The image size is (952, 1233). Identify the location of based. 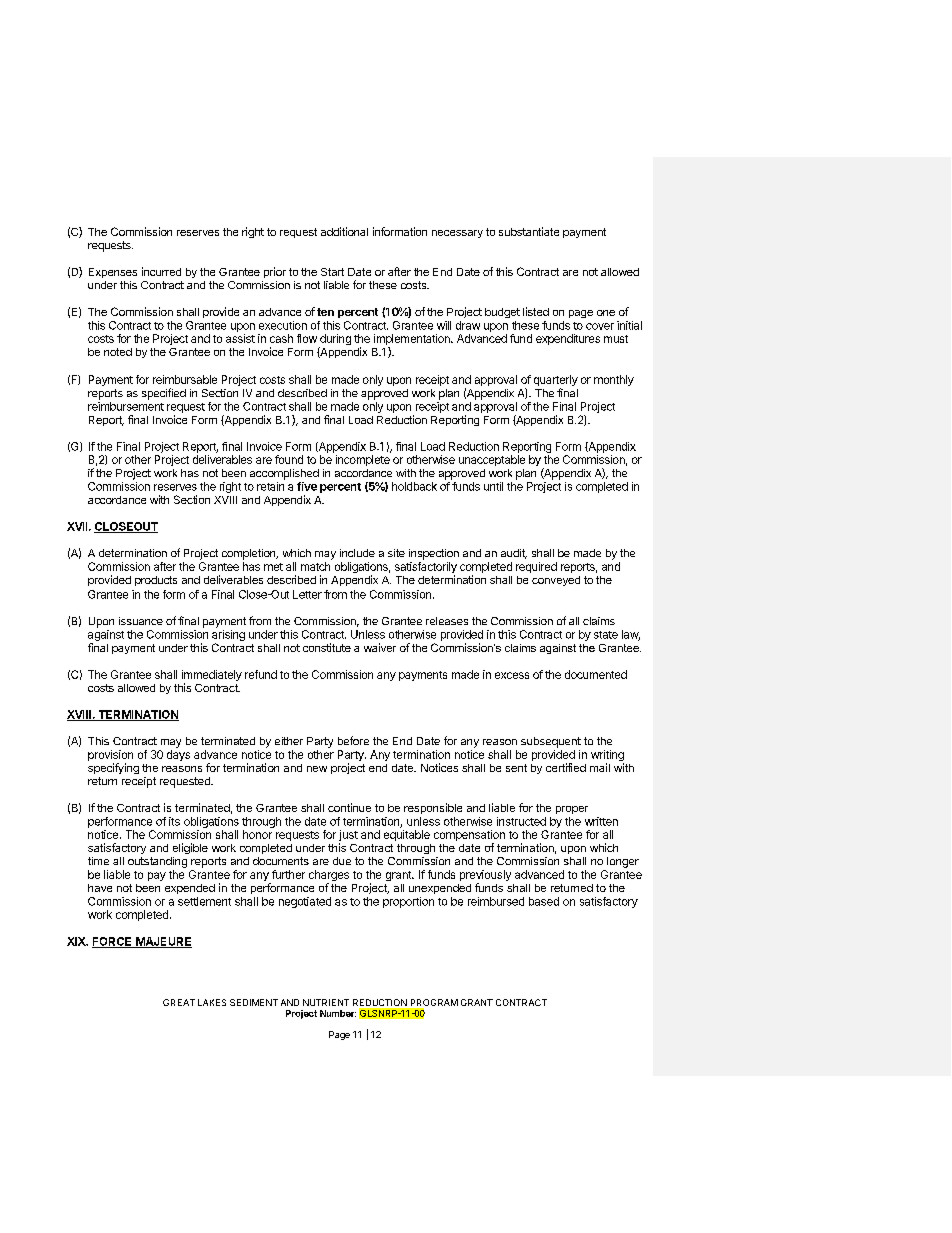
(544, 901).
